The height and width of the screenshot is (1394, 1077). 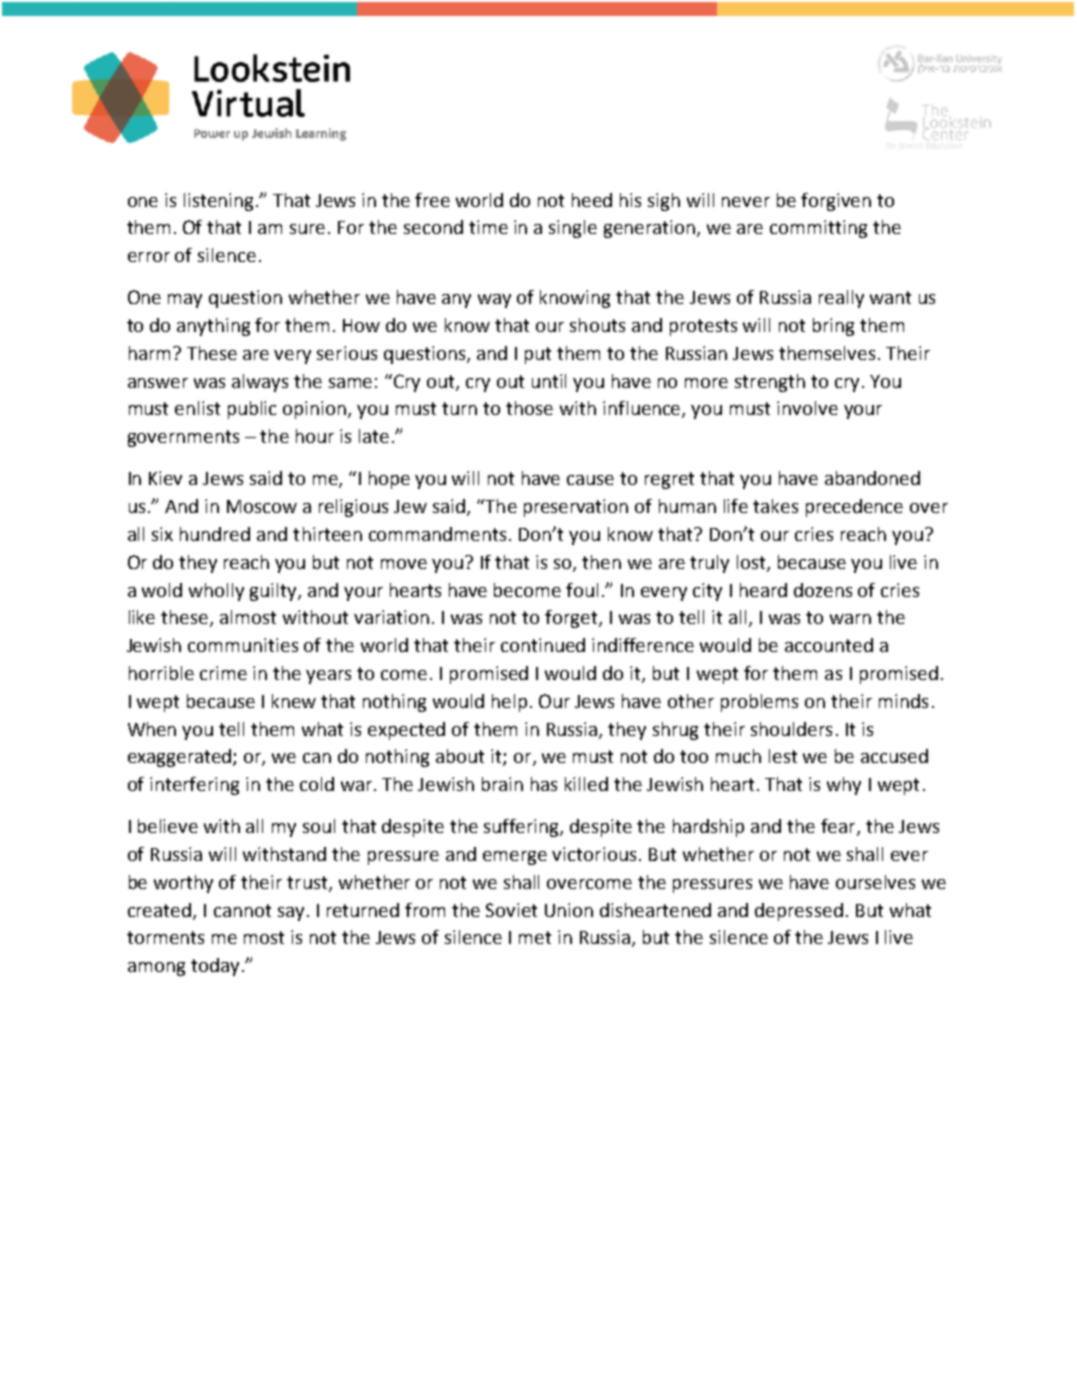 I want to click on wholly, so click(x=216, y=592).
